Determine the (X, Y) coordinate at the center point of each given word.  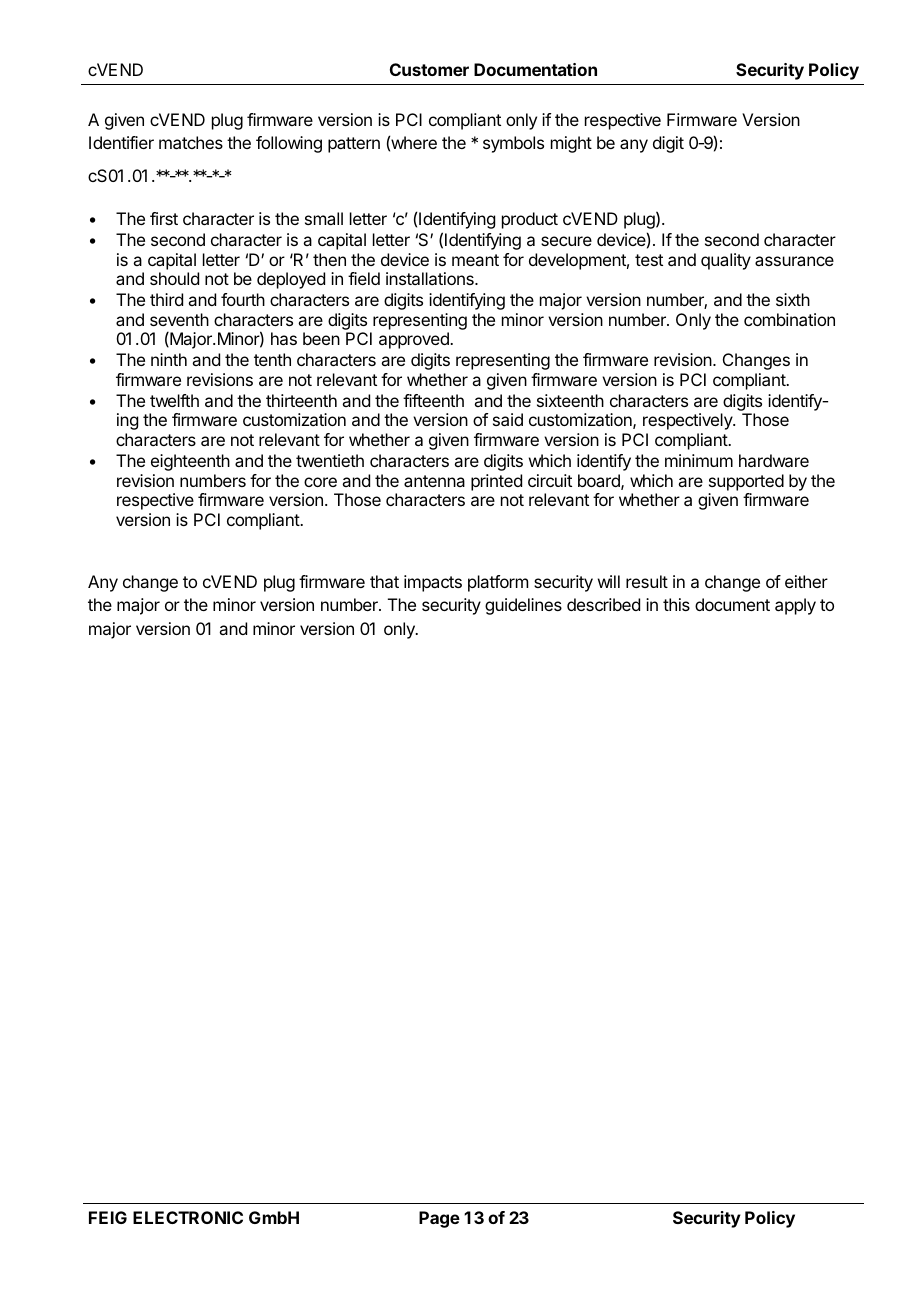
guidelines (523, 606)
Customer (429, 69)
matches (191, 142)
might (571, 144)
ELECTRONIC (188, 1217)
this (676, 604)
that (384, 581)
